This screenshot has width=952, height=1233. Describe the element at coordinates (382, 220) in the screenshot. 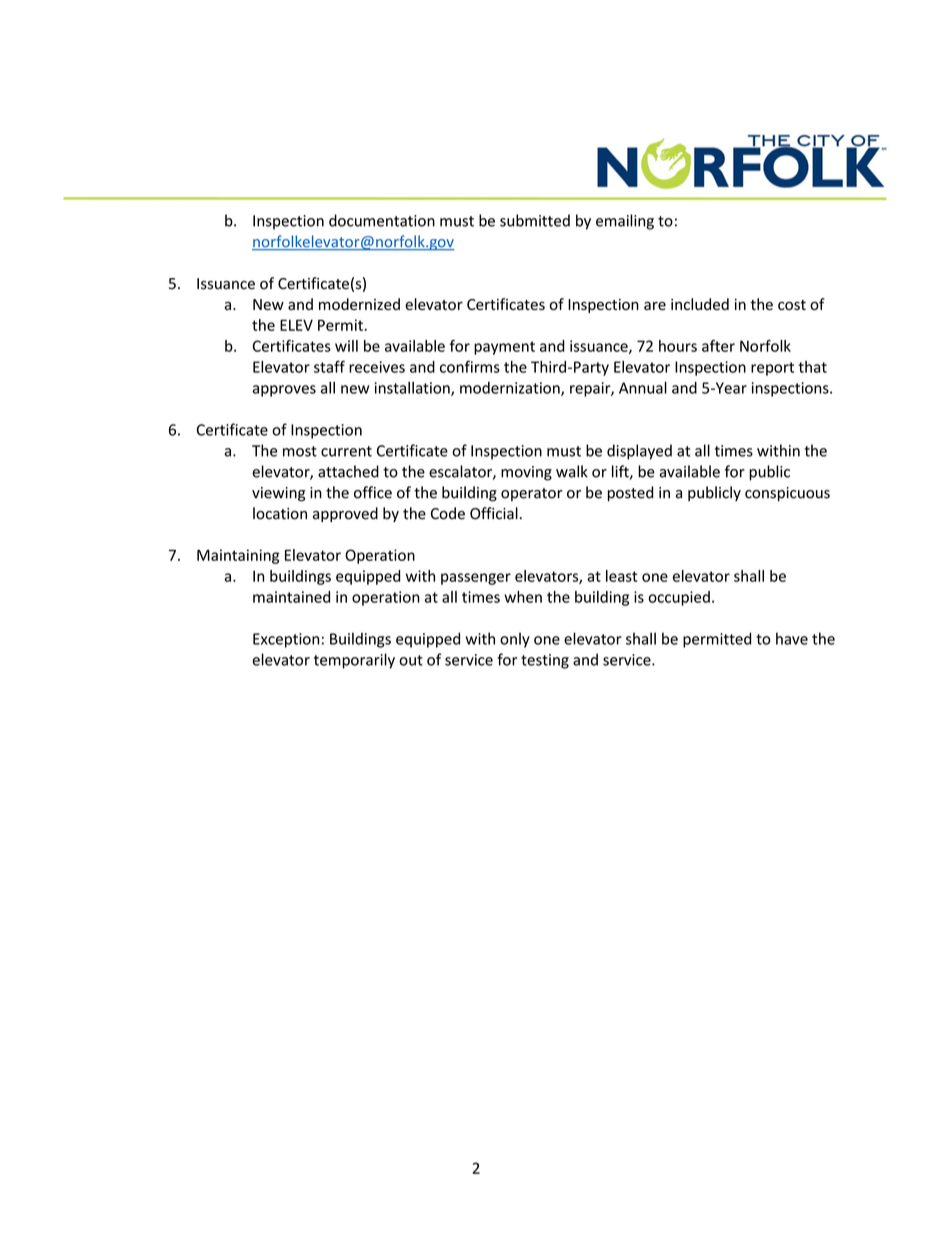

I see `documentation` at that location.
